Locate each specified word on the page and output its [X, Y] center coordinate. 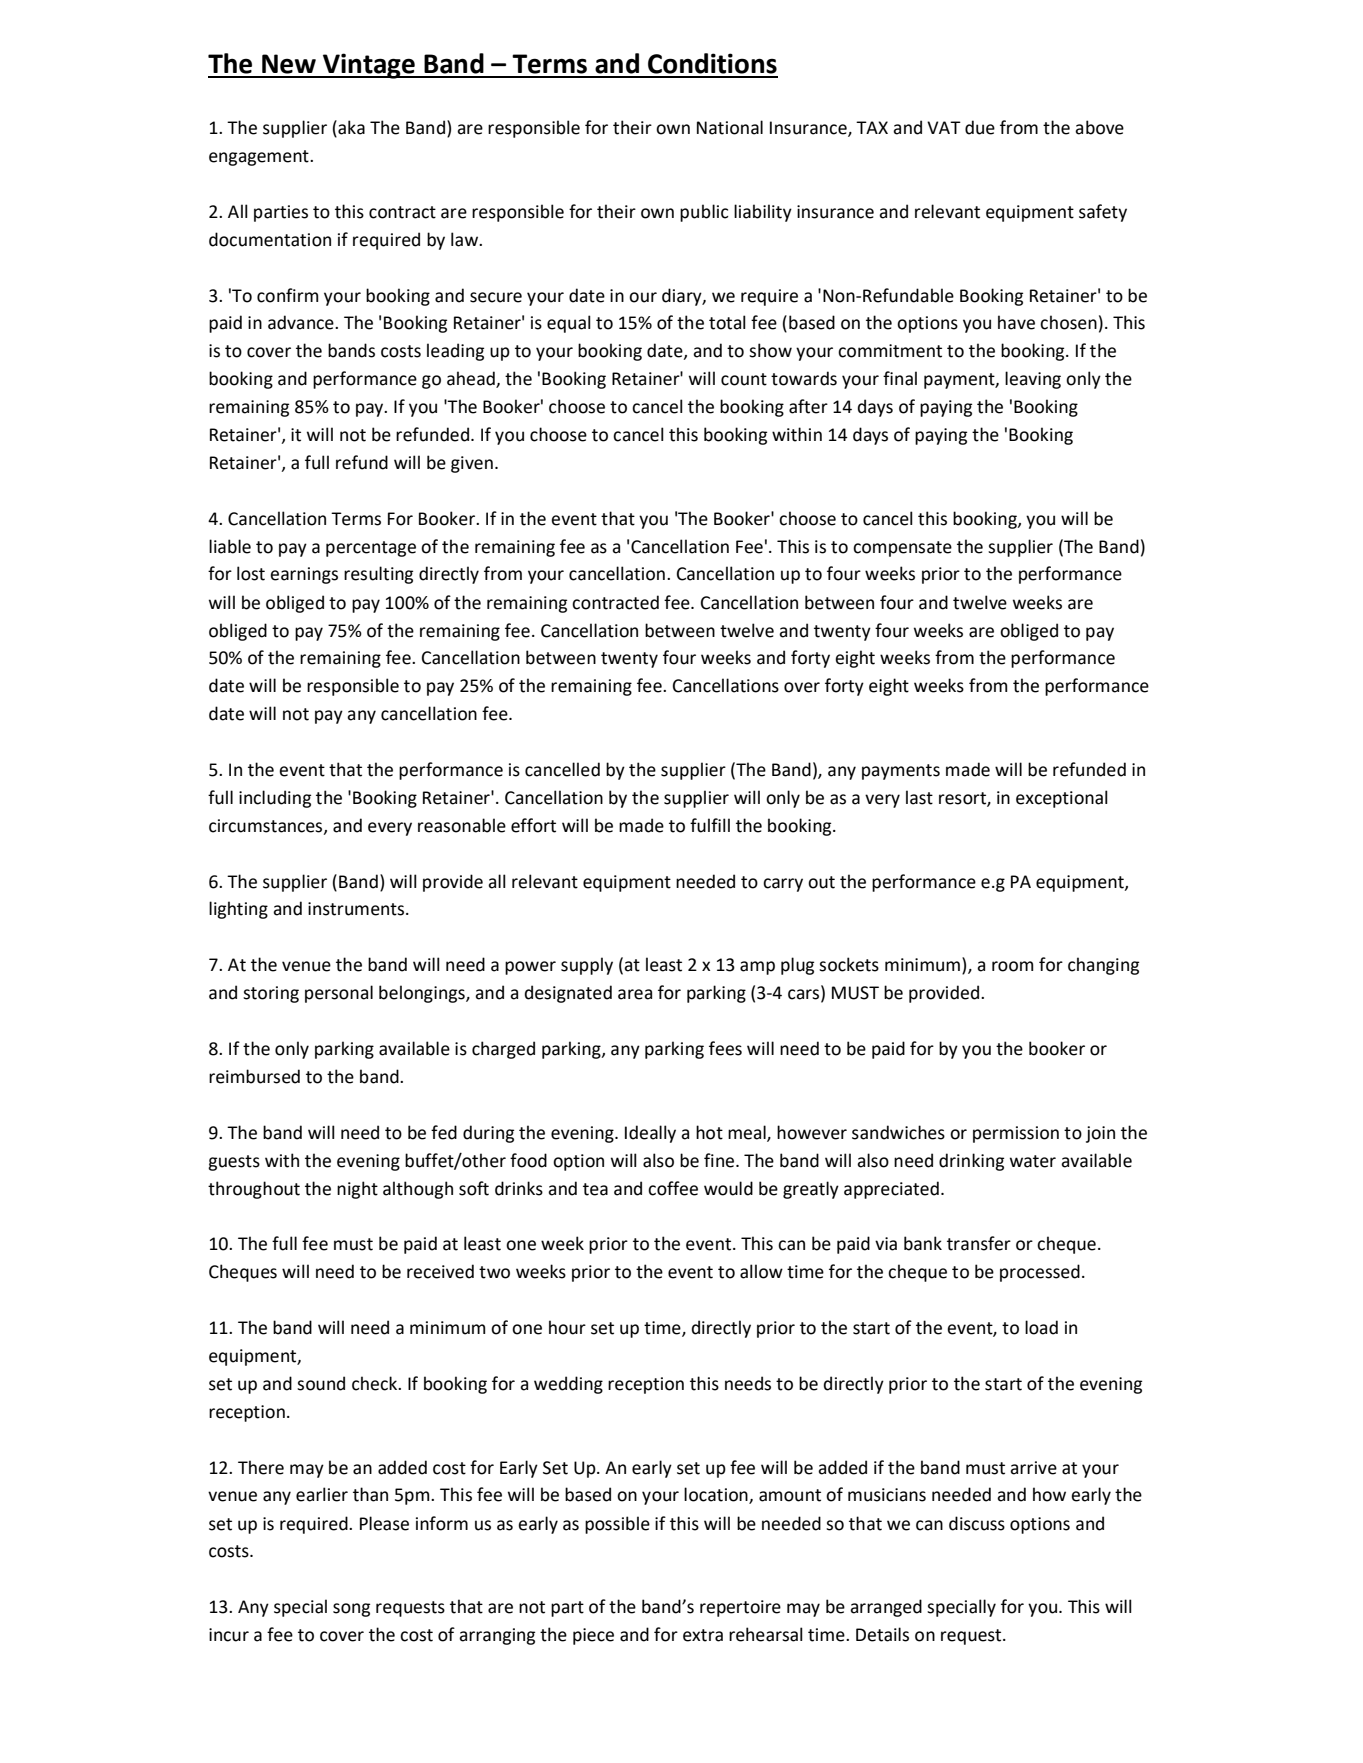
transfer [979, 1243]
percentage [371, 549]
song [351, 1610]
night [357, 1190]
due [980, 127]
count [744, 379]
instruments [357, 909]
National [730, 127]
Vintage [369, 66]
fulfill [710, 825]
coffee [673, 1188]
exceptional [1062, 799]
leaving [1033, 380]
